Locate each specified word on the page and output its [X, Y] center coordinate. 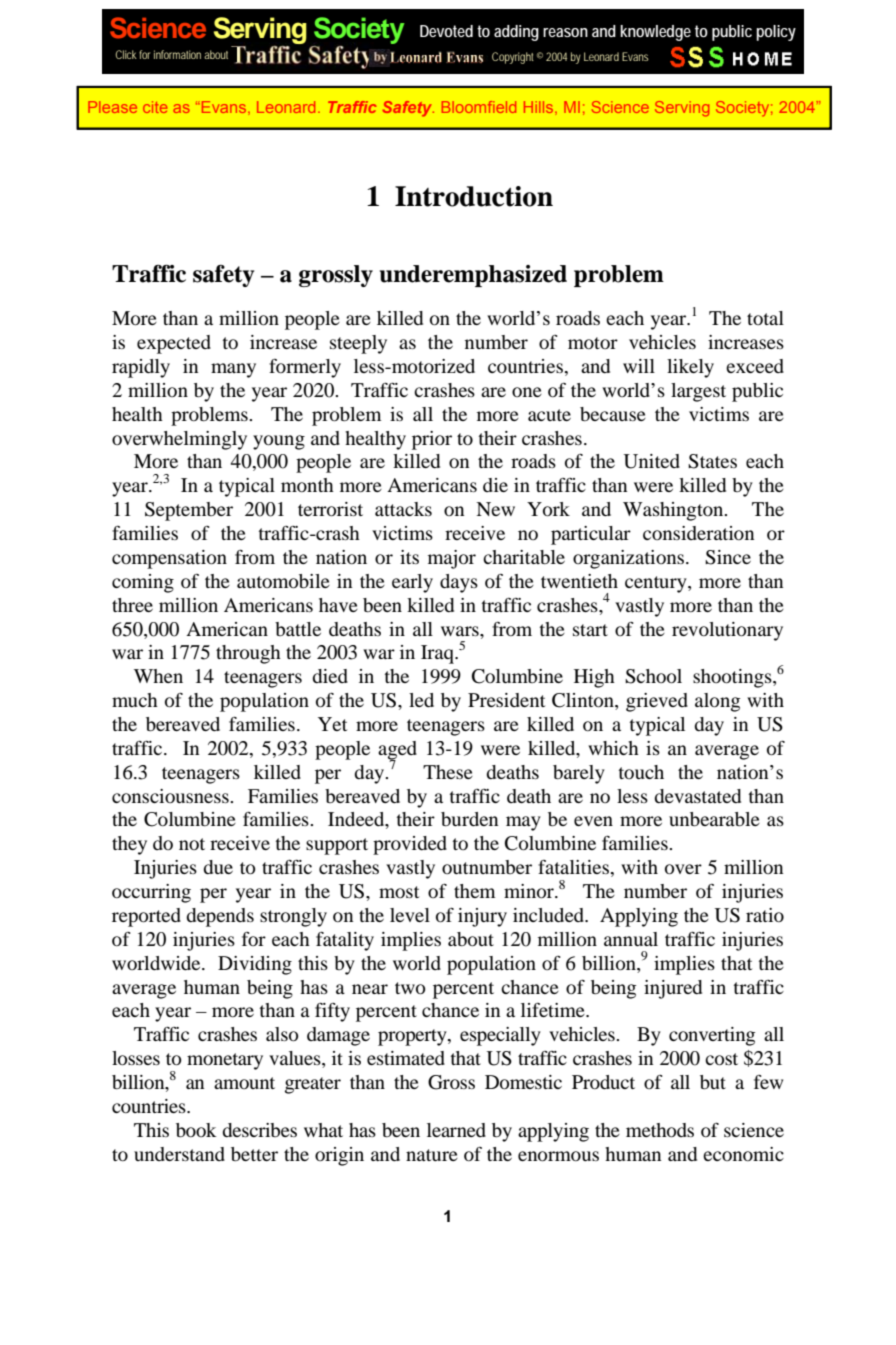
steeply [358, 344]
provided [410, 845]
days [459, 583]
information [177, 54]
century [657, 584]
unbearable [714, 819]
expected [174, 344]
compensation [169, 559]
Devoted [446, 31]
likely [690, 368]
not [192, 844]
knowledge [655, 33]
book [196, 1130]
